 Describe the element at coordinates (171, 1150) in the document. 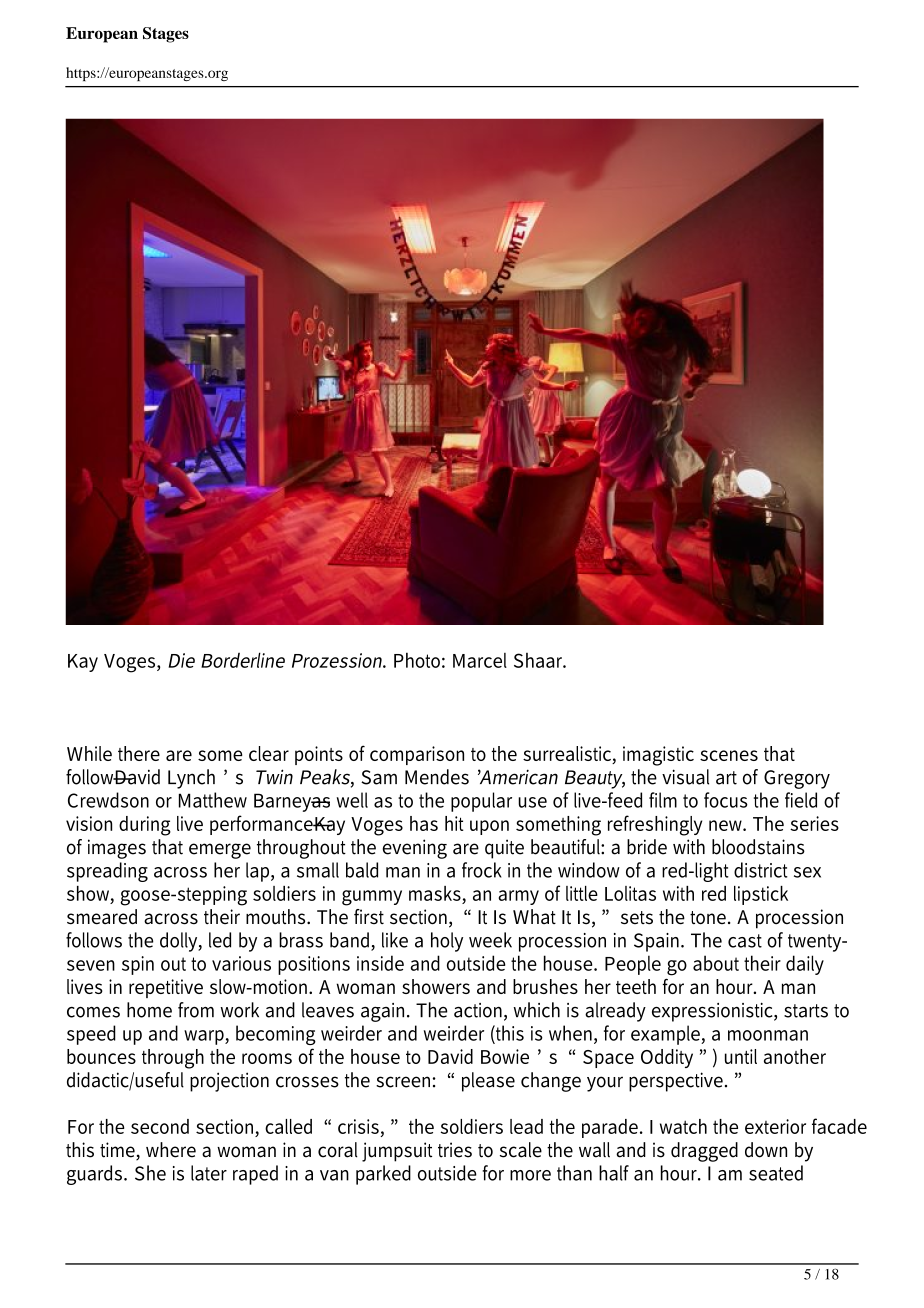

I see `where` at that location.
